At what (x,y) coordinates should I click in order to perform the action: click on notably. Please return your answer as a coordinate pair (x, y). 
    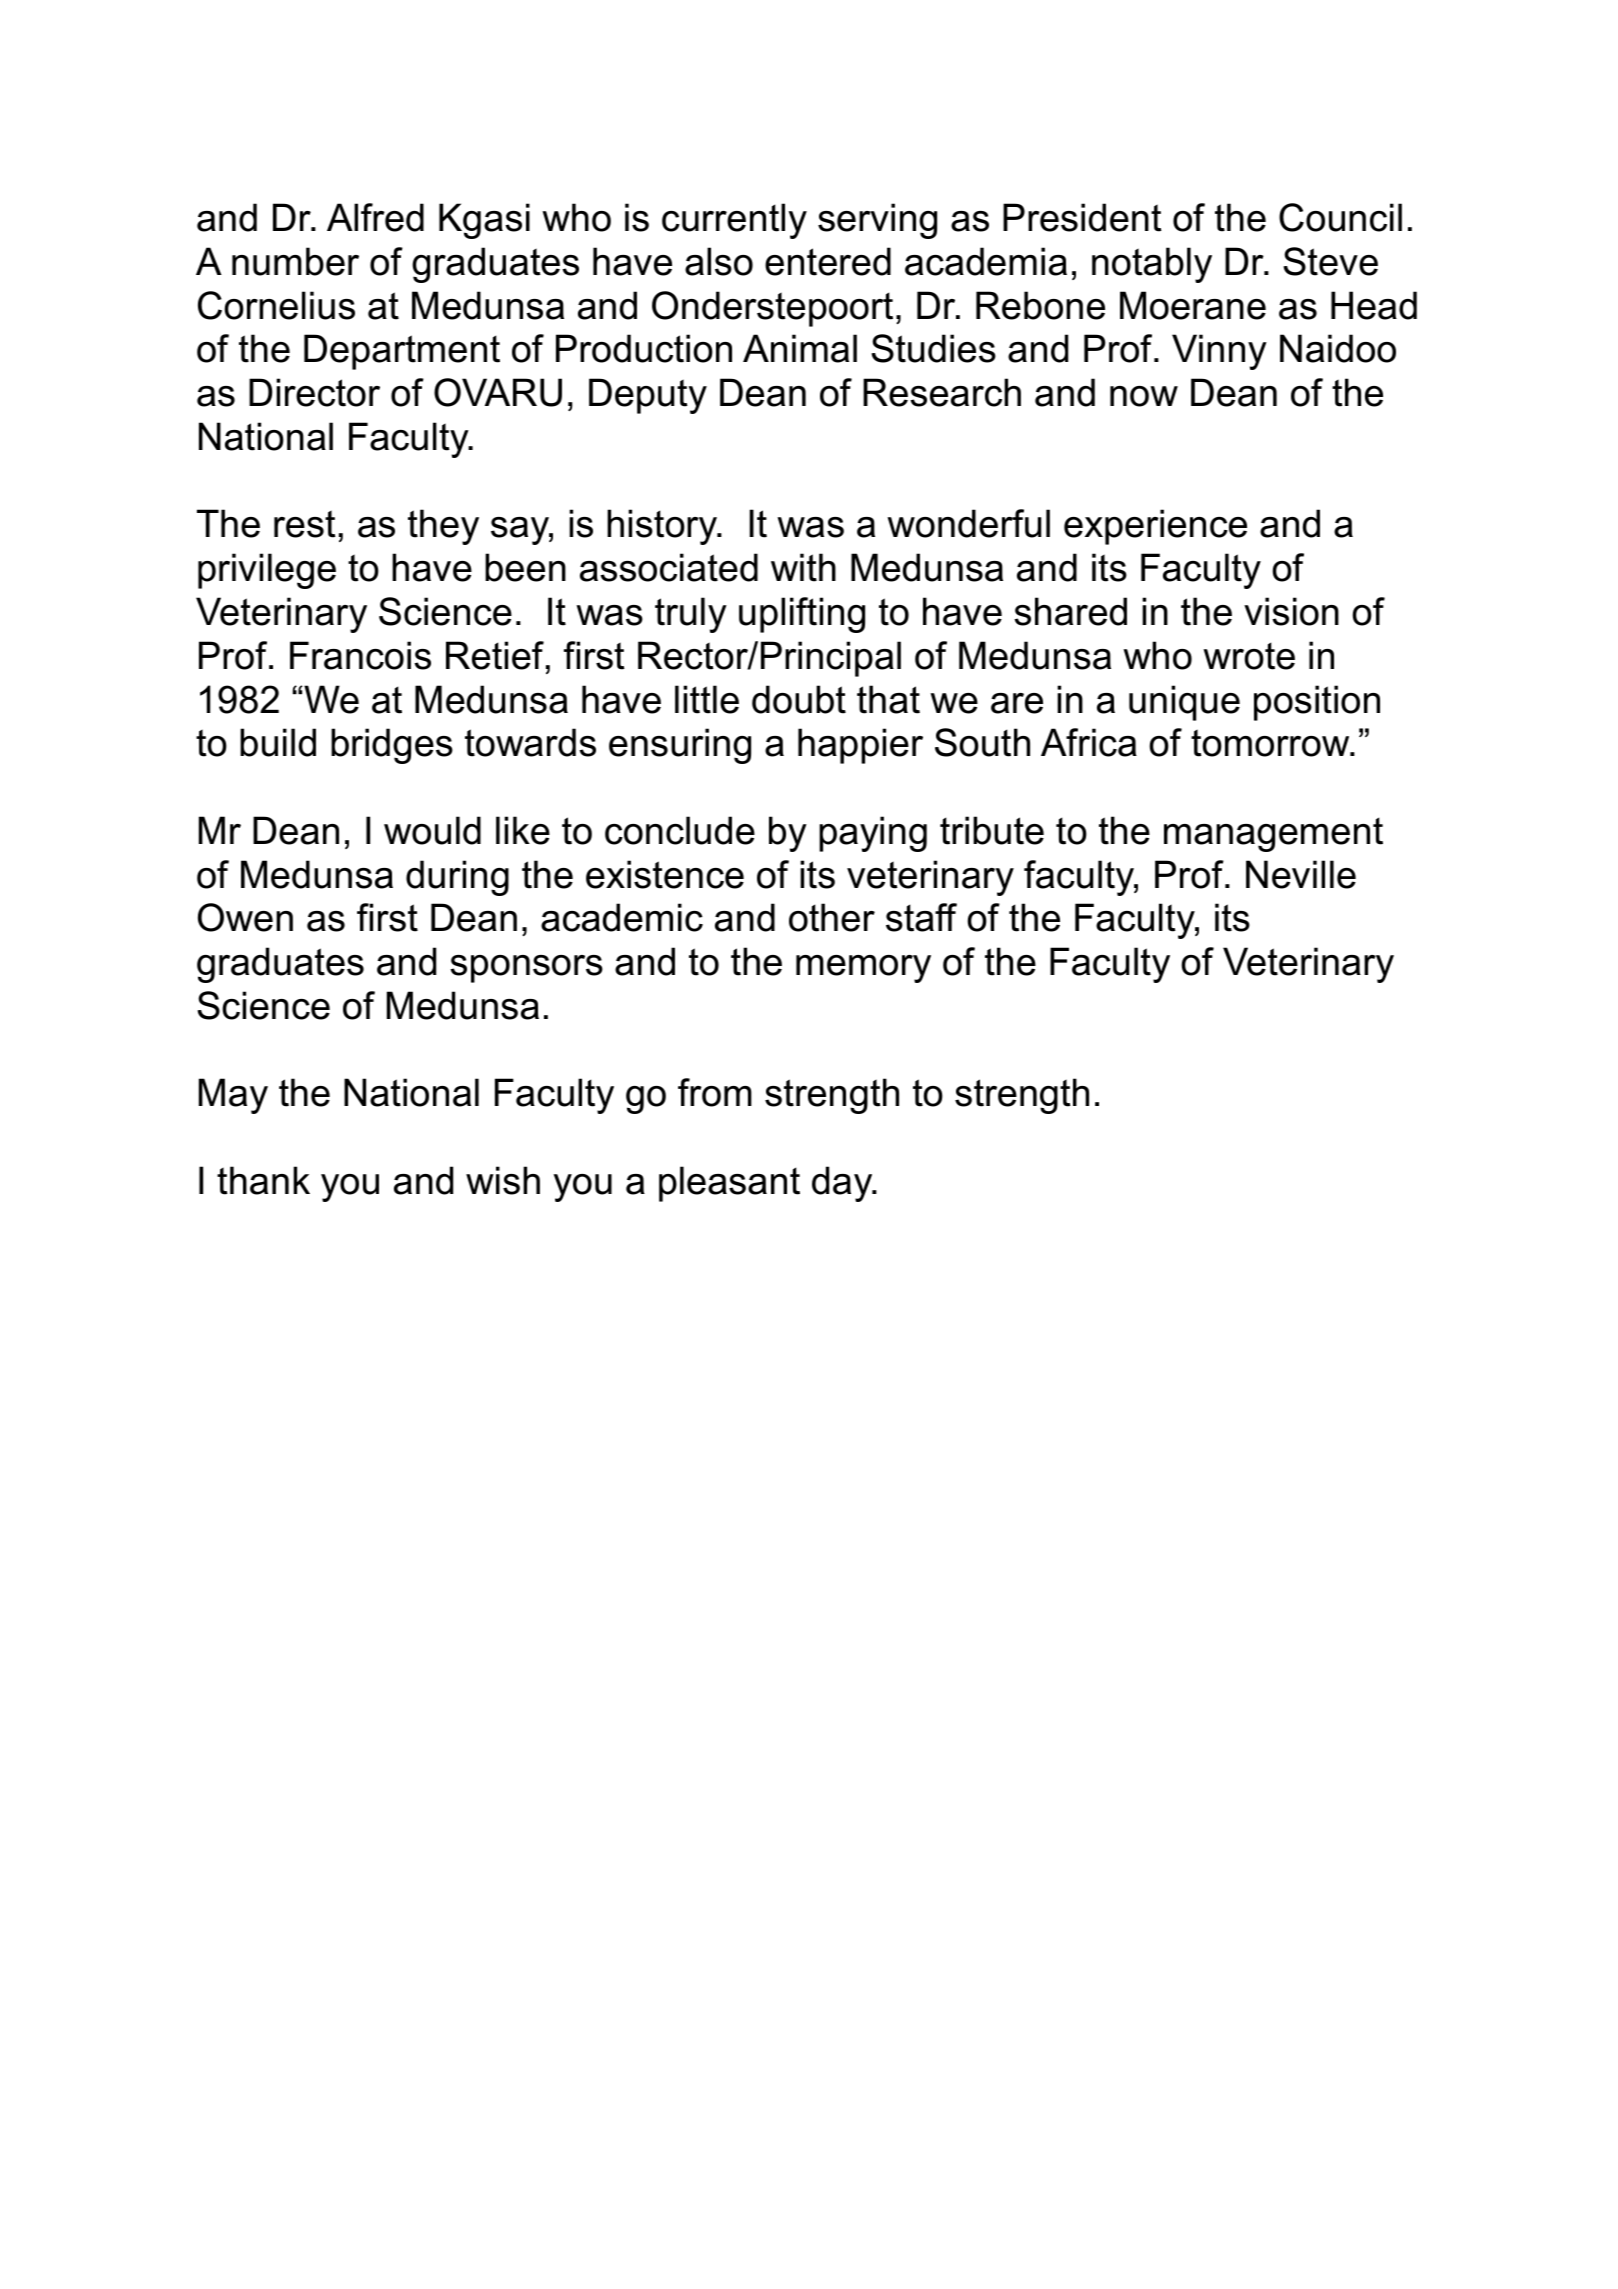
    Looking at the image, I should click on (1152, 265).
